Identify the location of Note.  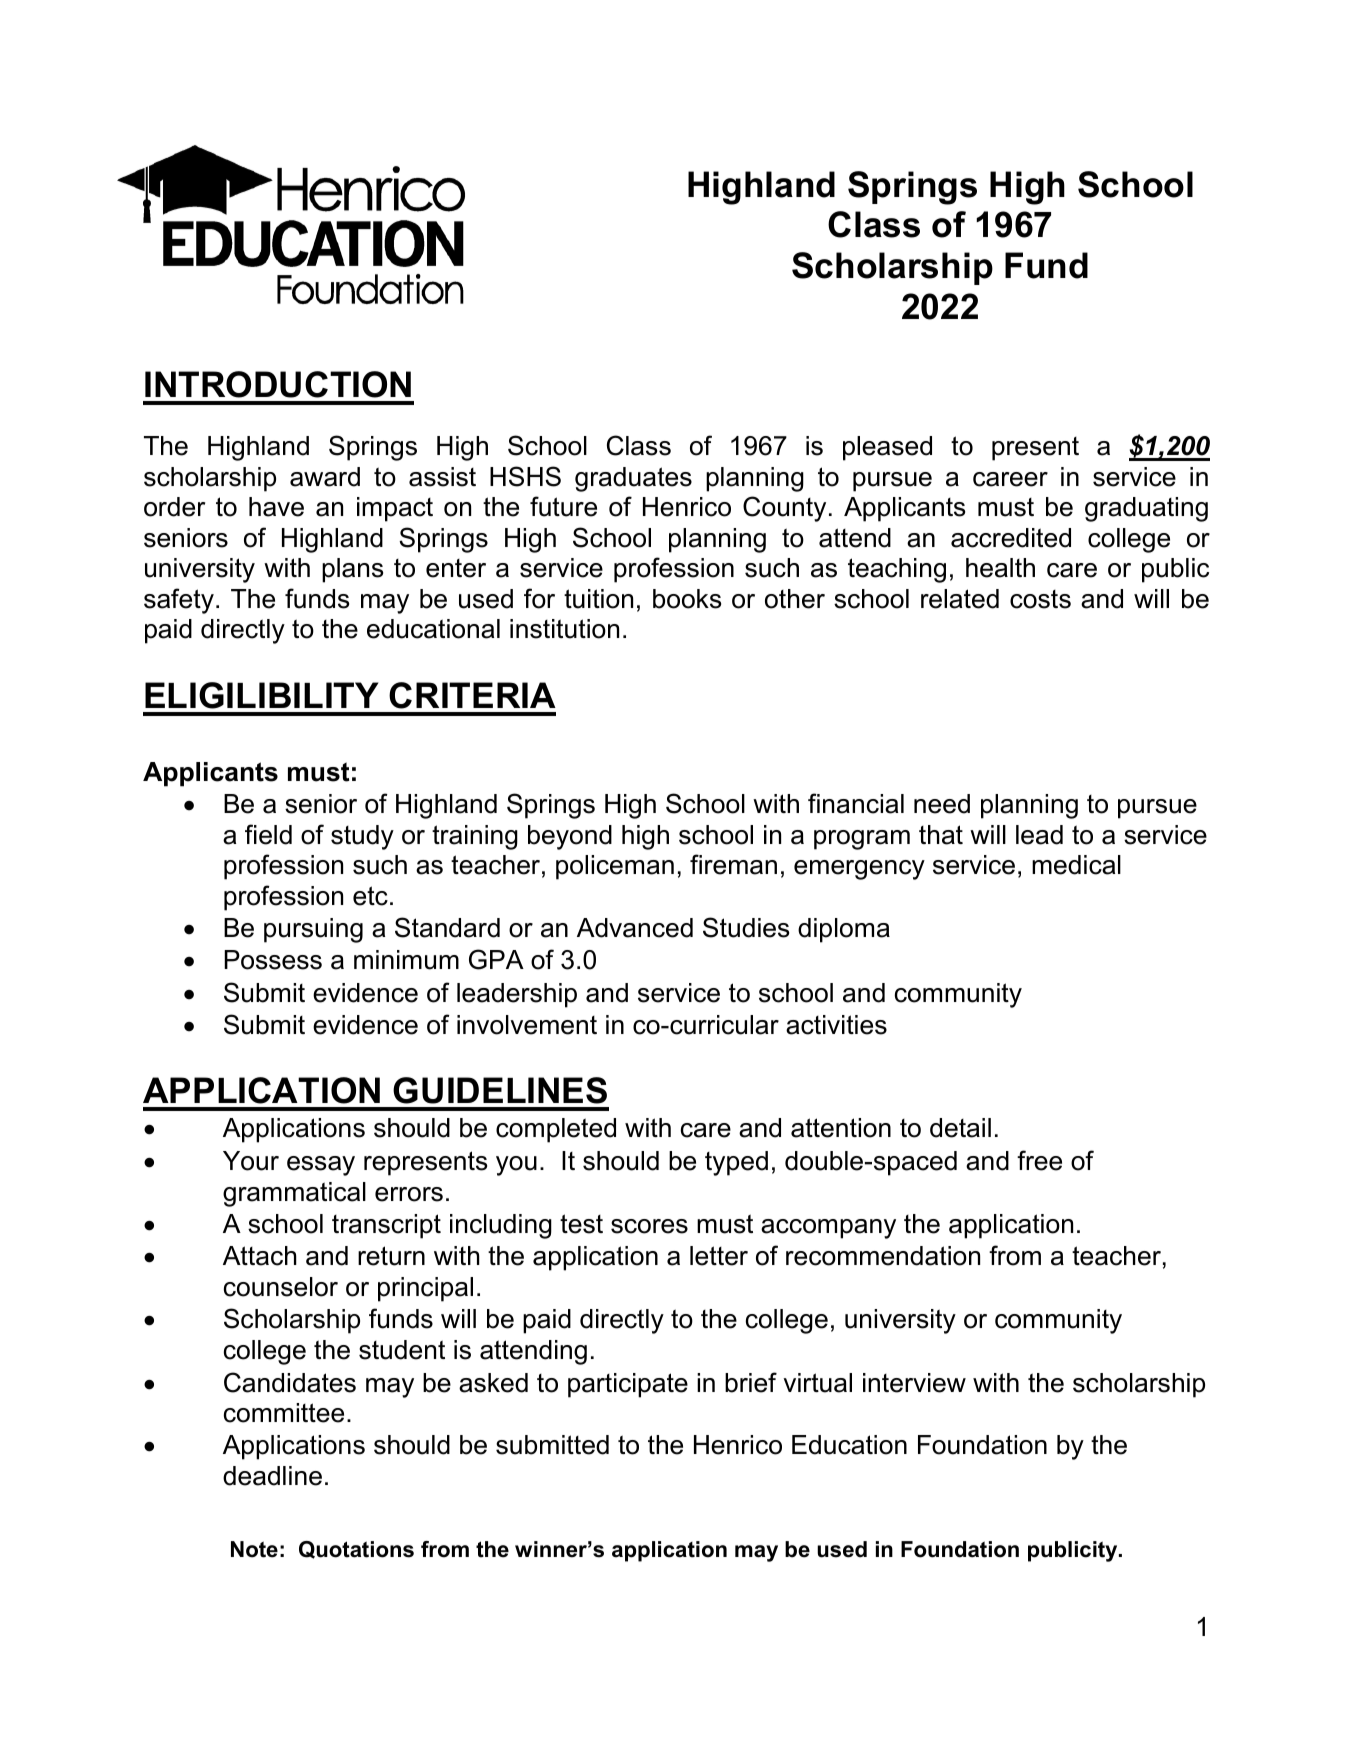
(254, 1549).
